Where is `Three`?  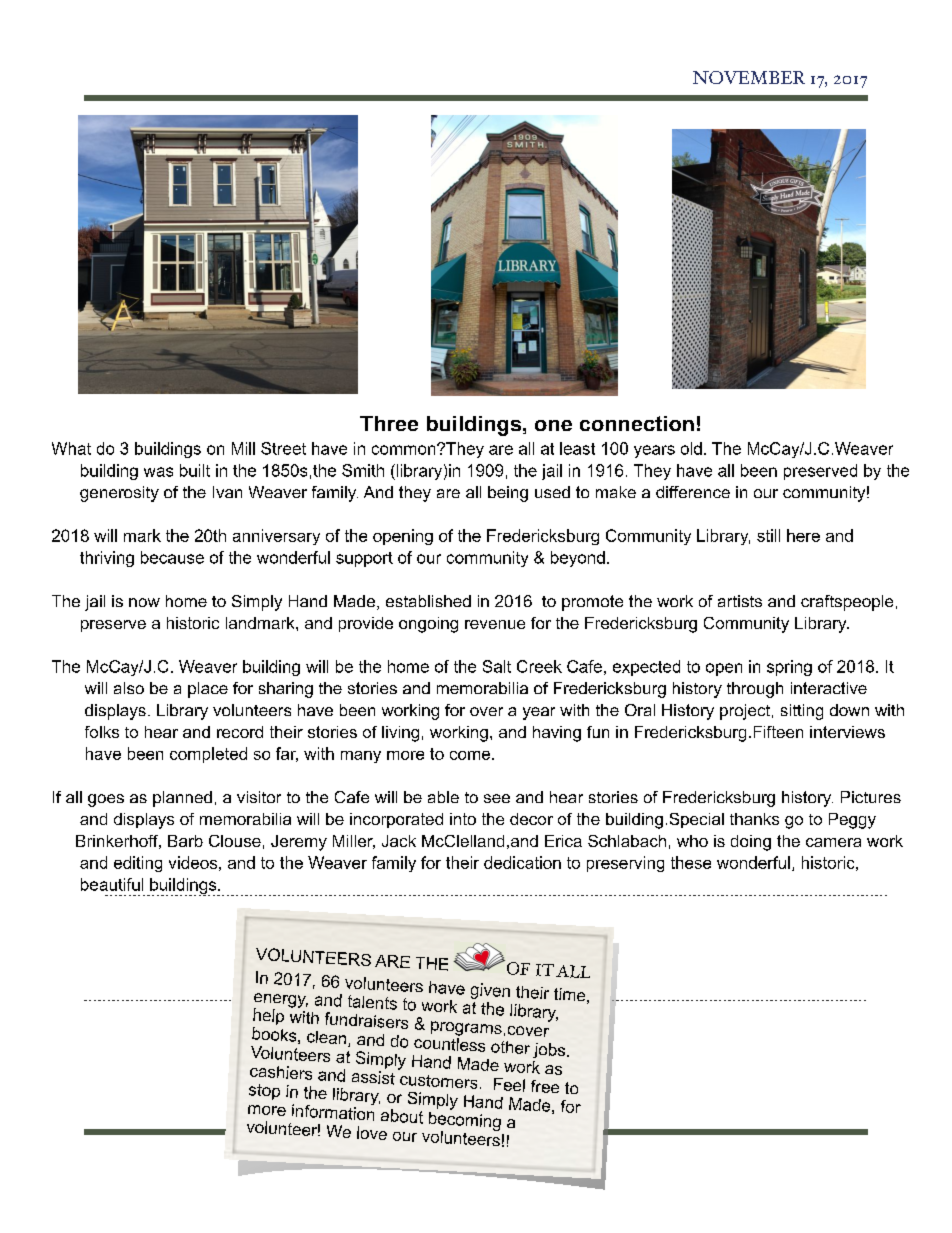
Three is located at coordinates (389, 423).
